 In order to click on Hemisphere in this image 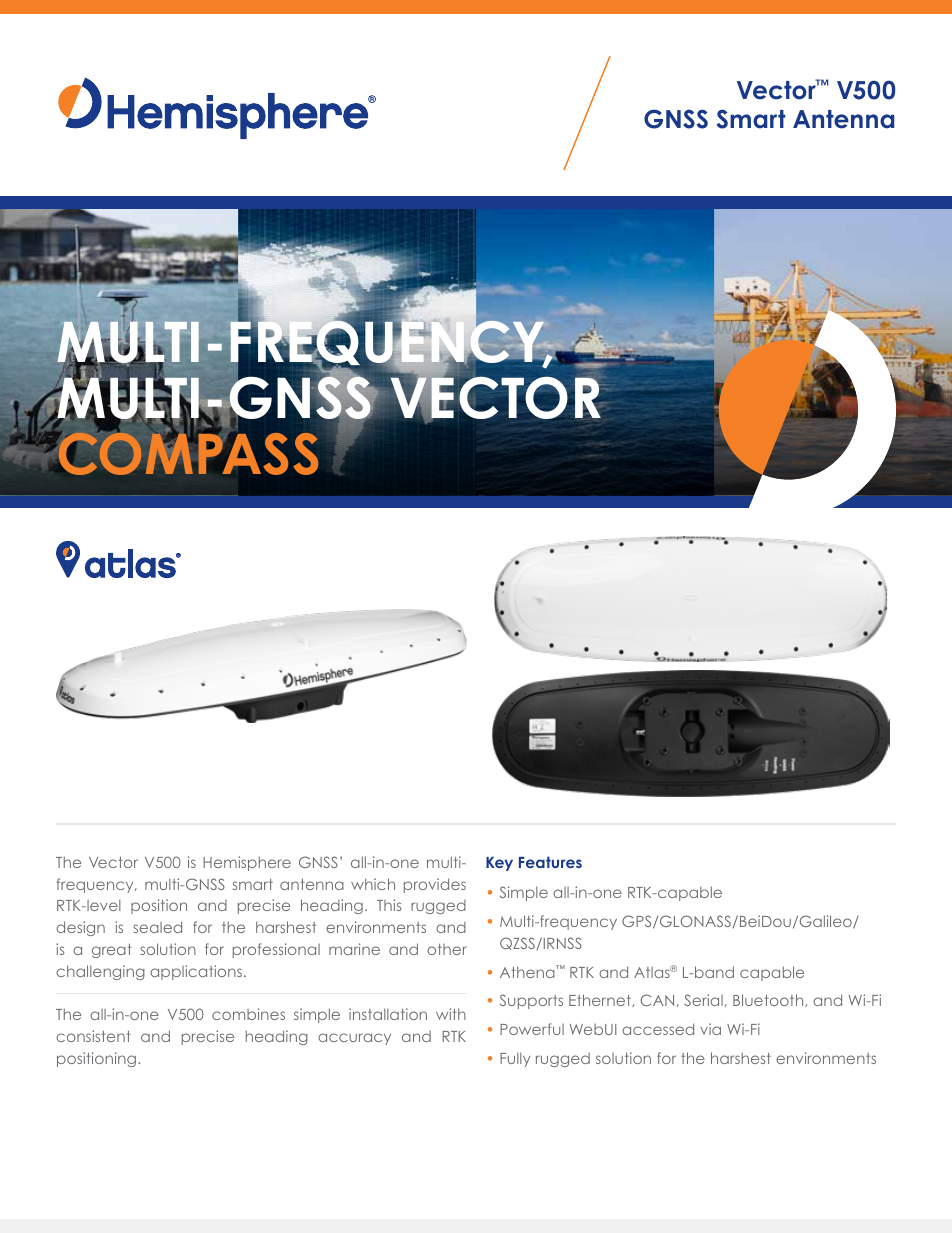, I will do `click(247, 863)`.
